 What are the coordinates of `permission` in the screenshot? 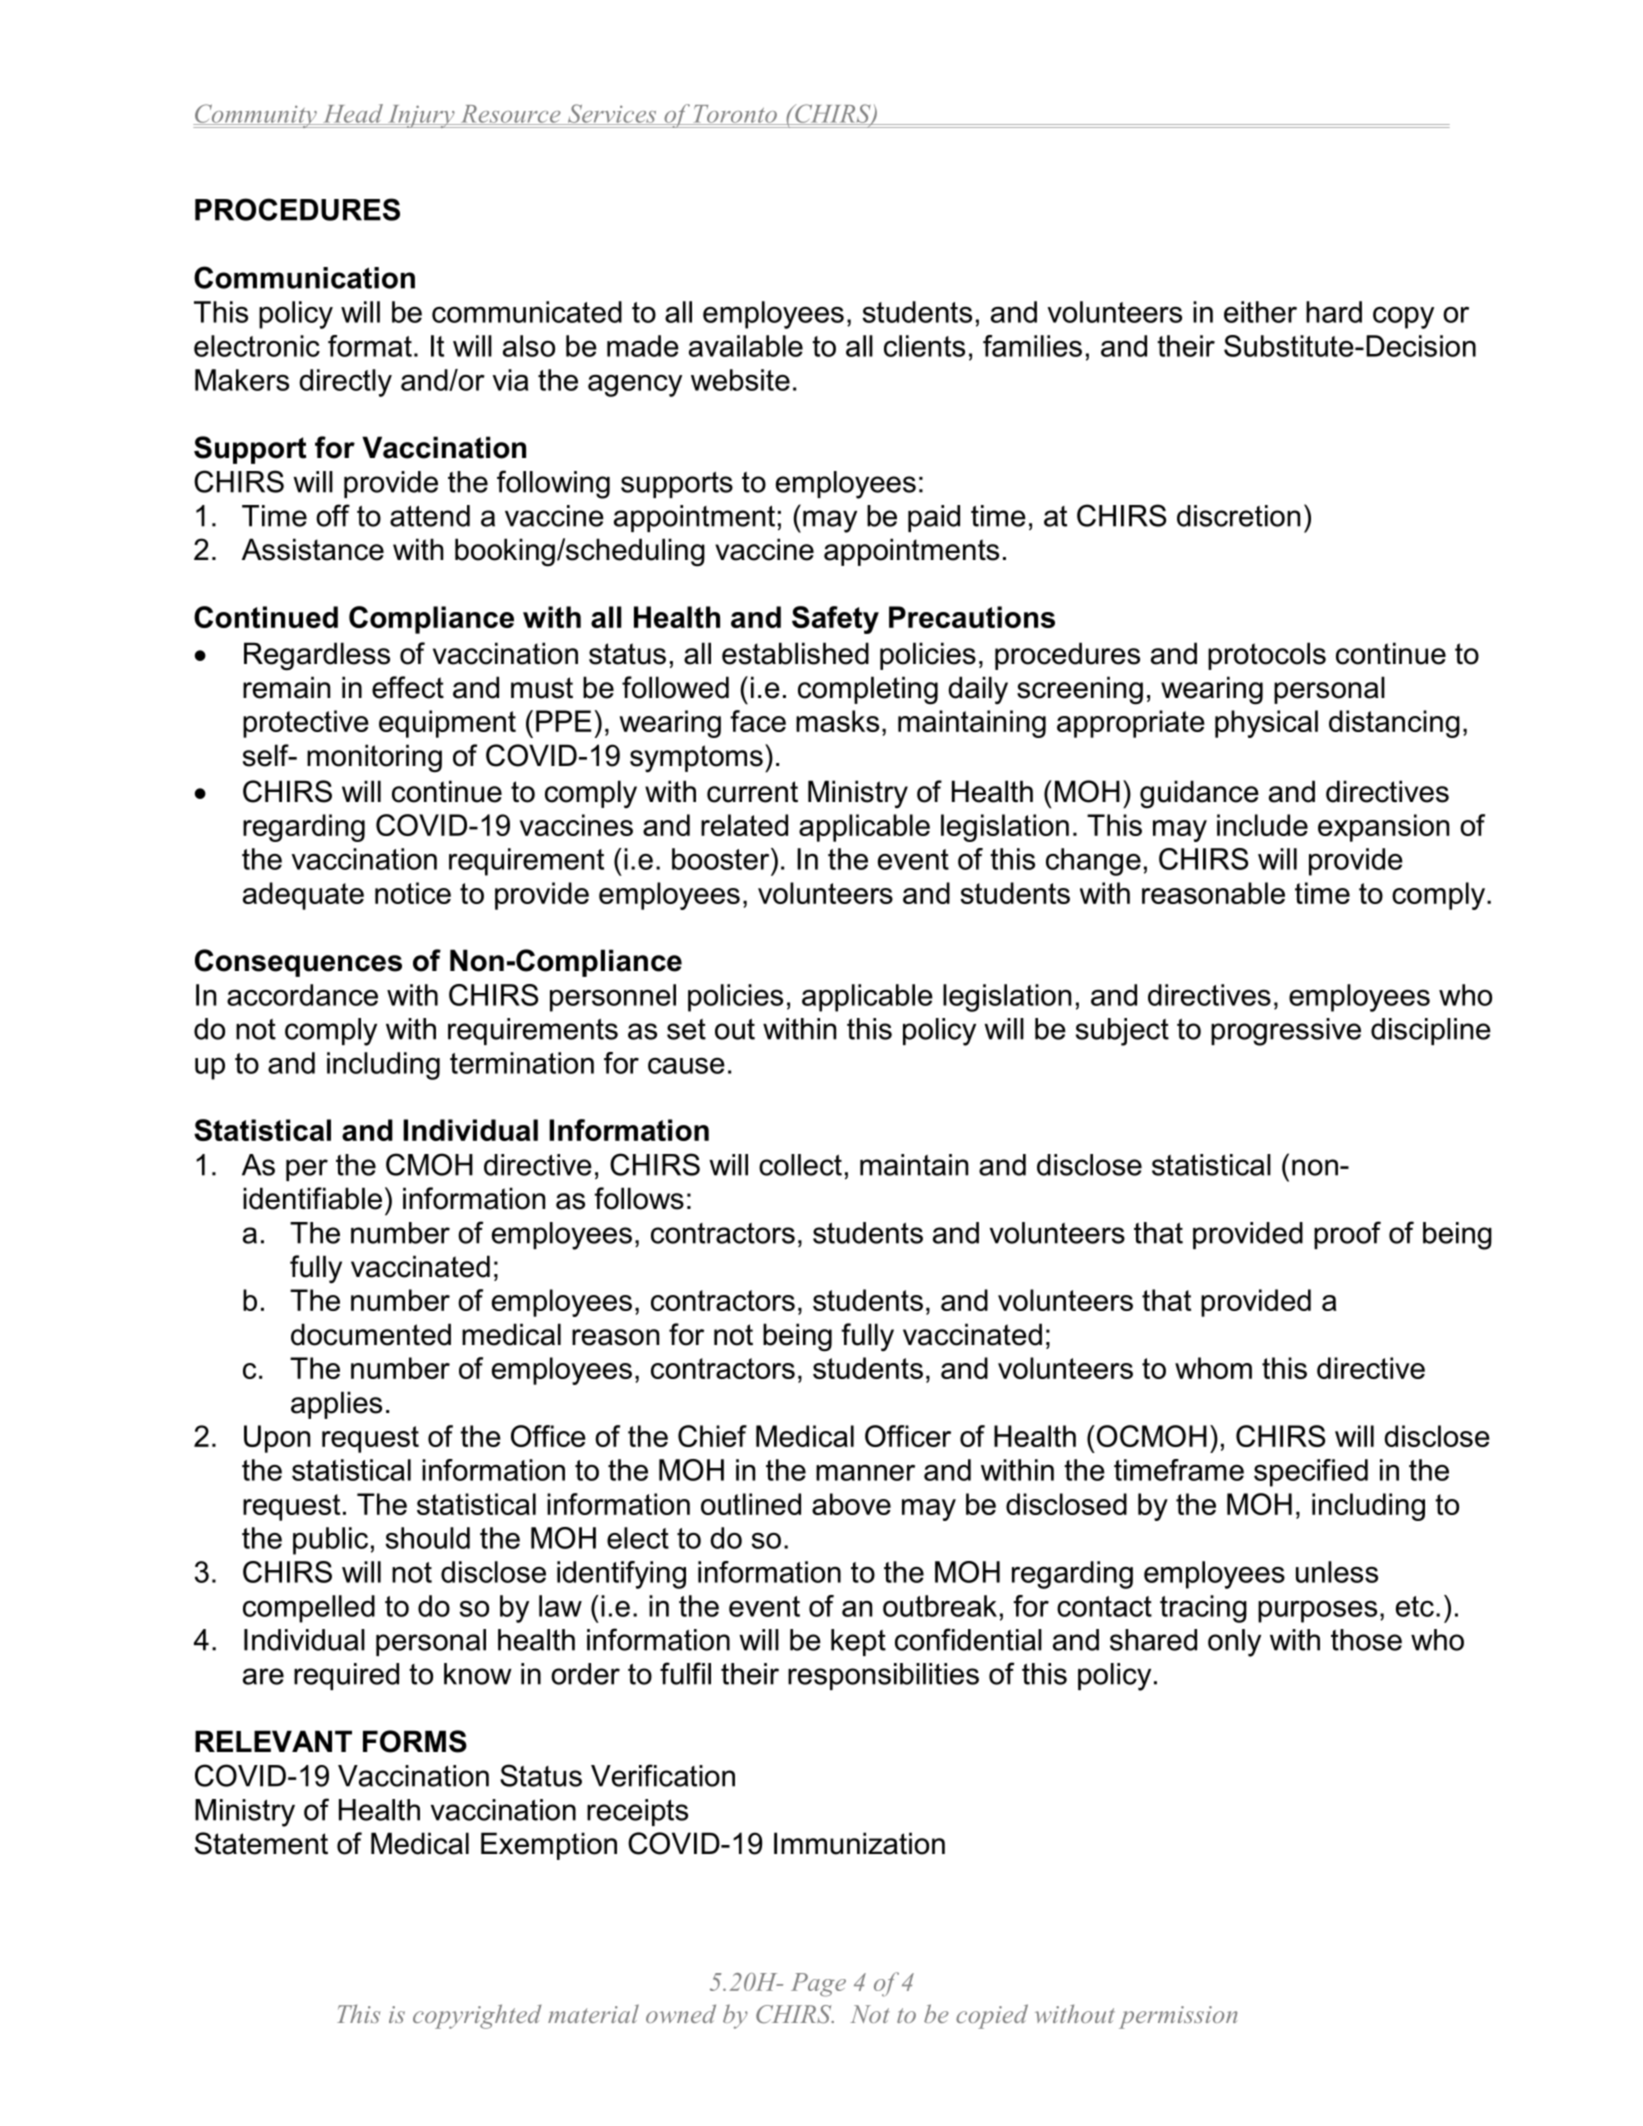 It's located at (1178, 2017).
